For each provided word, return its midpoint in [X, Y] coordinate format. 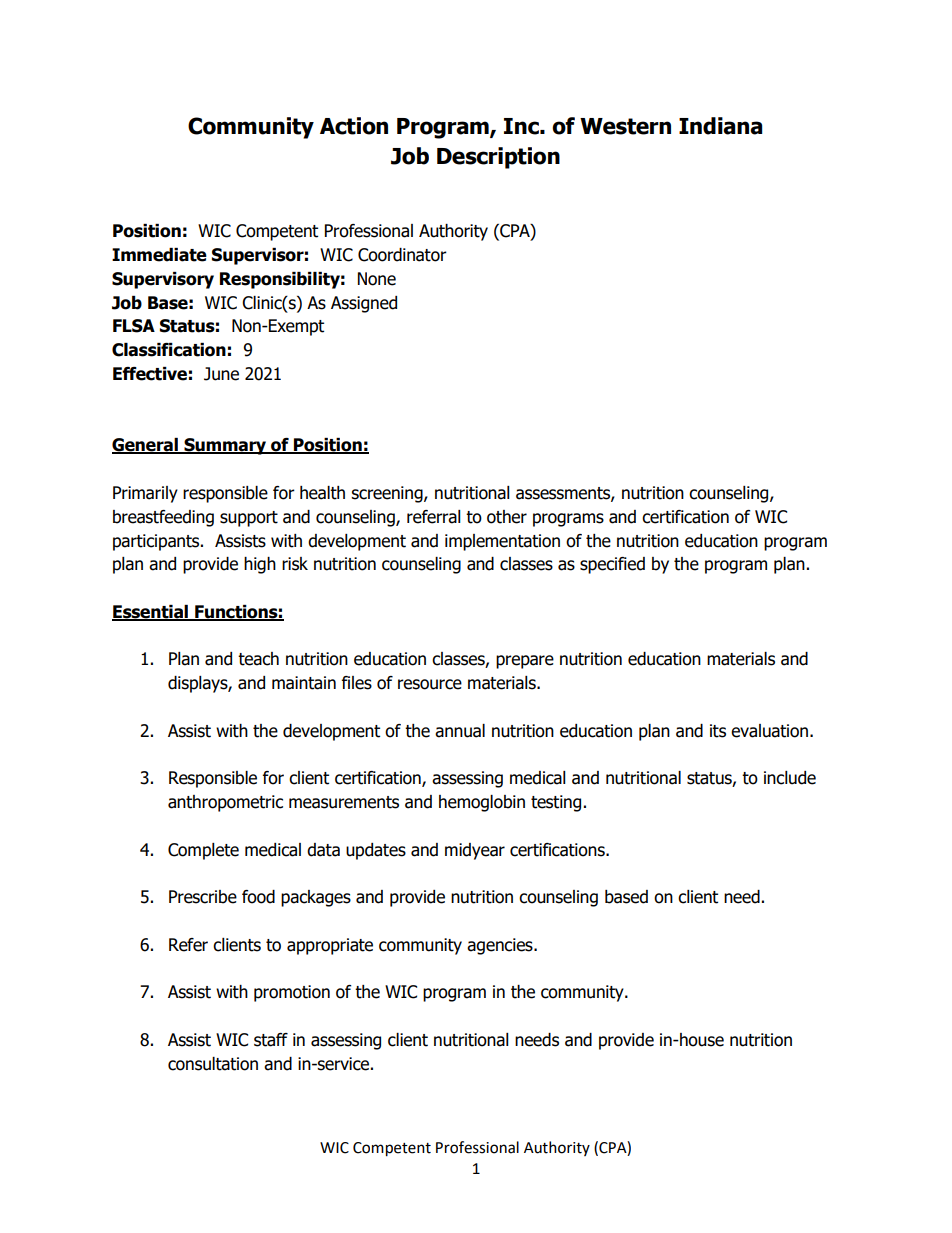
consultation [213, 1064]
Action [354, 126]
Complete [203, 851]
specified [612, 565]
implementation [502, 542]
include [790, 778]
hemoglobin [482, 803]
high [260, 565]
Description [498, 158]
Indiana [720, 126]
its [718, 731]
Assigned [364, 304]
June [221, 374]
